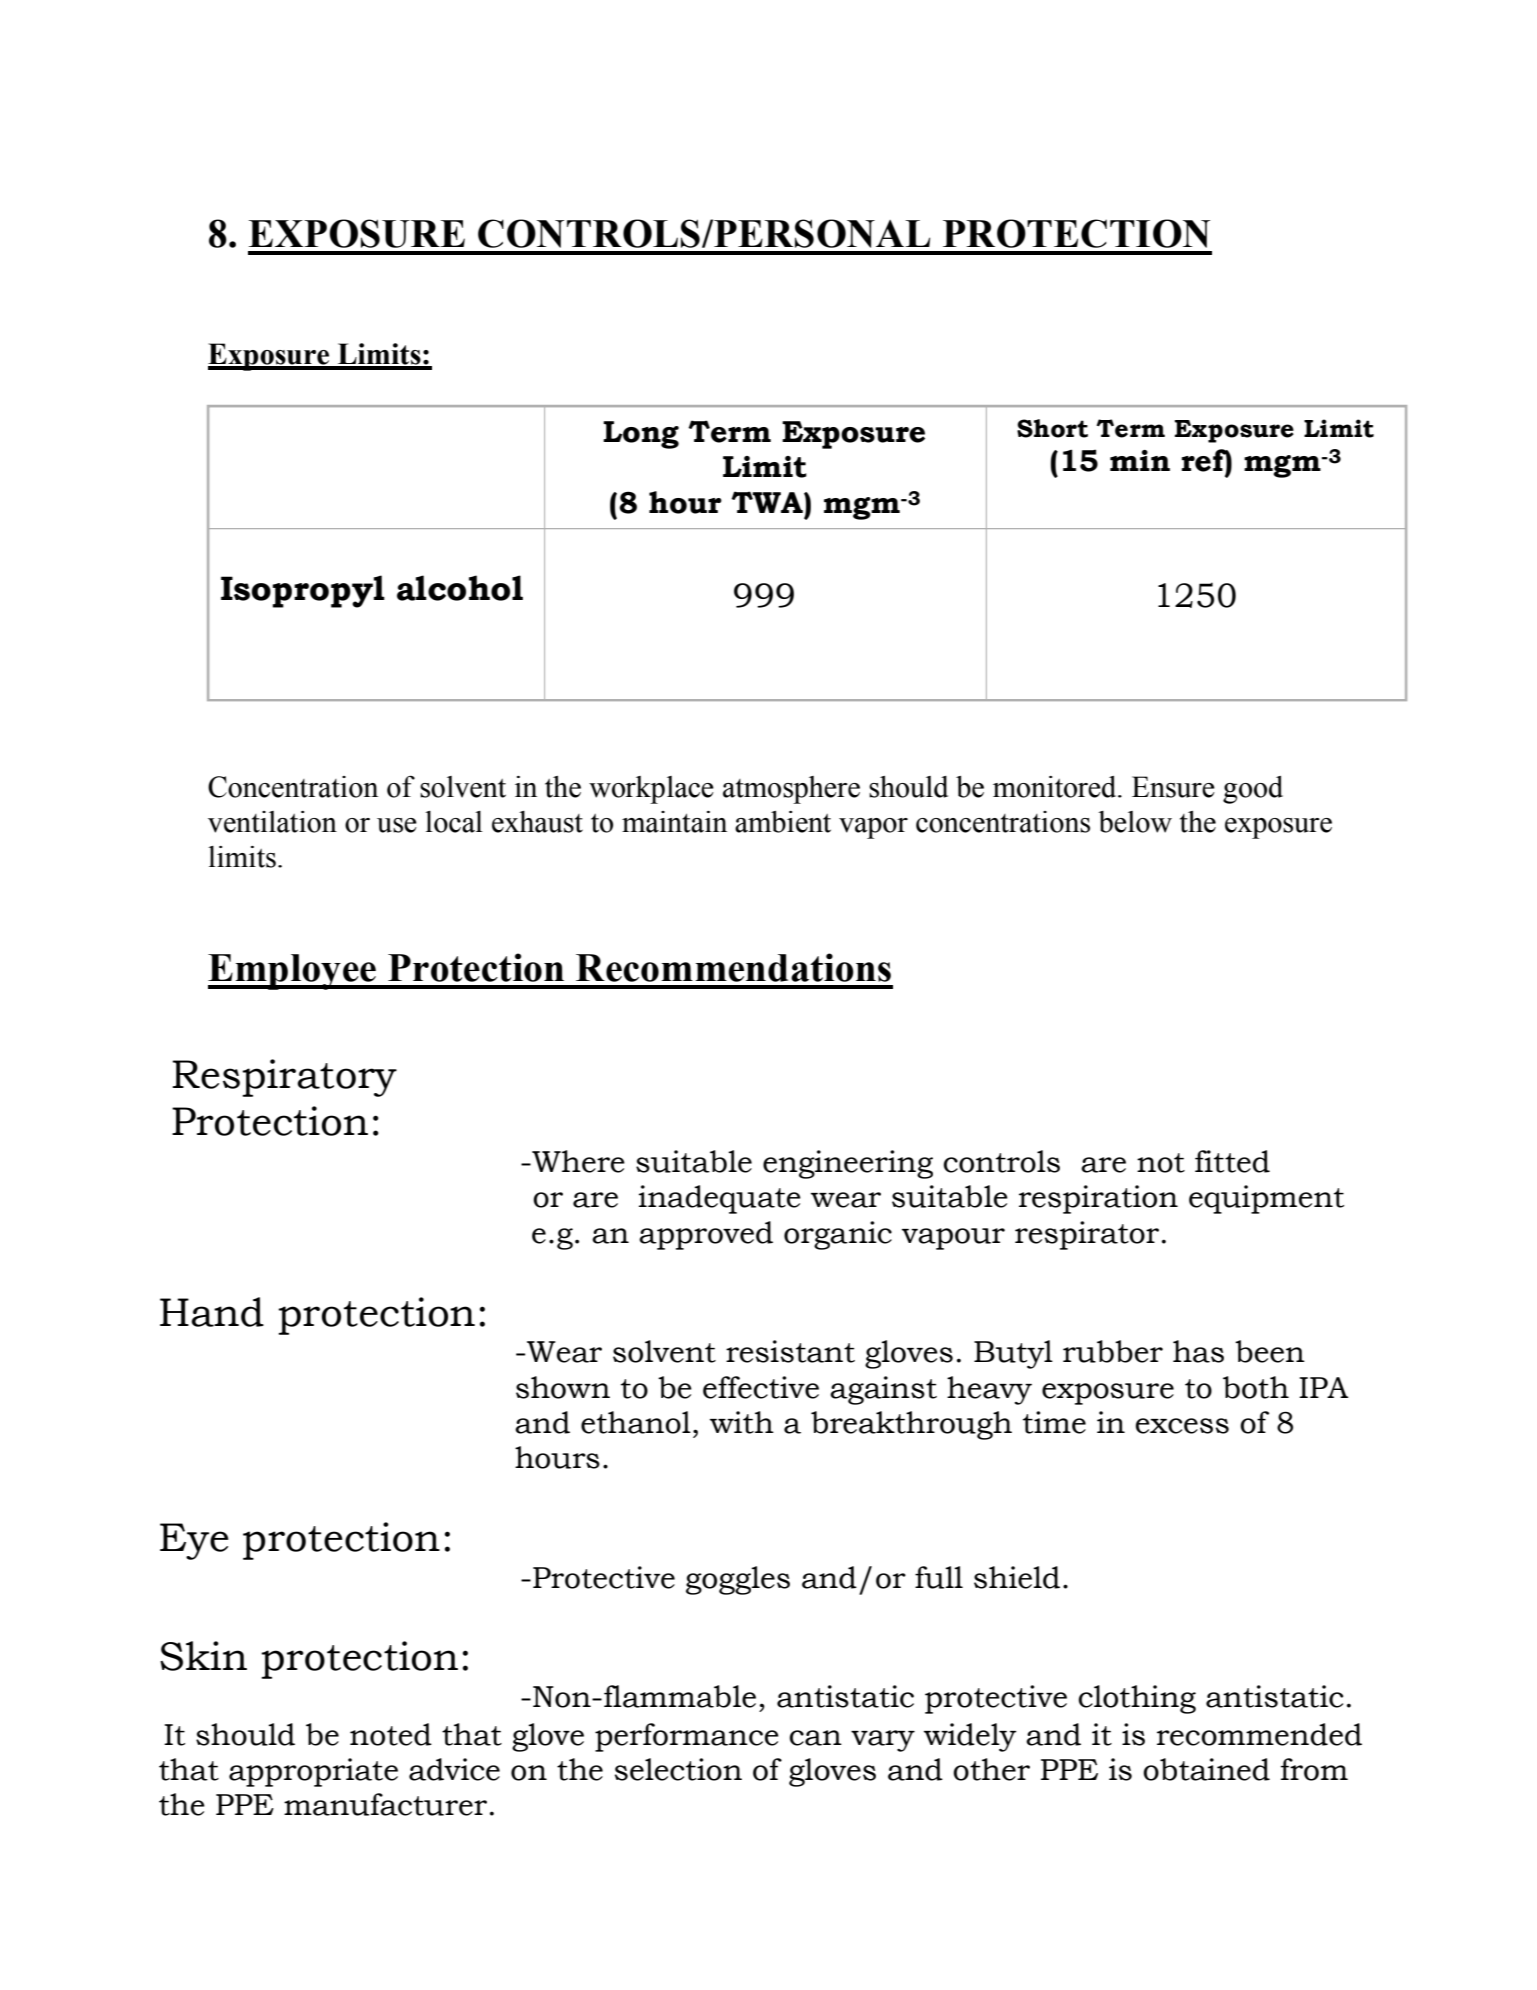 Image resolution: width=1537 pixels, height=1990 pixels. What do you see at coordinates (303, 591) in the document?
I see `Isopropyl` at bounding box center [303, 591].
